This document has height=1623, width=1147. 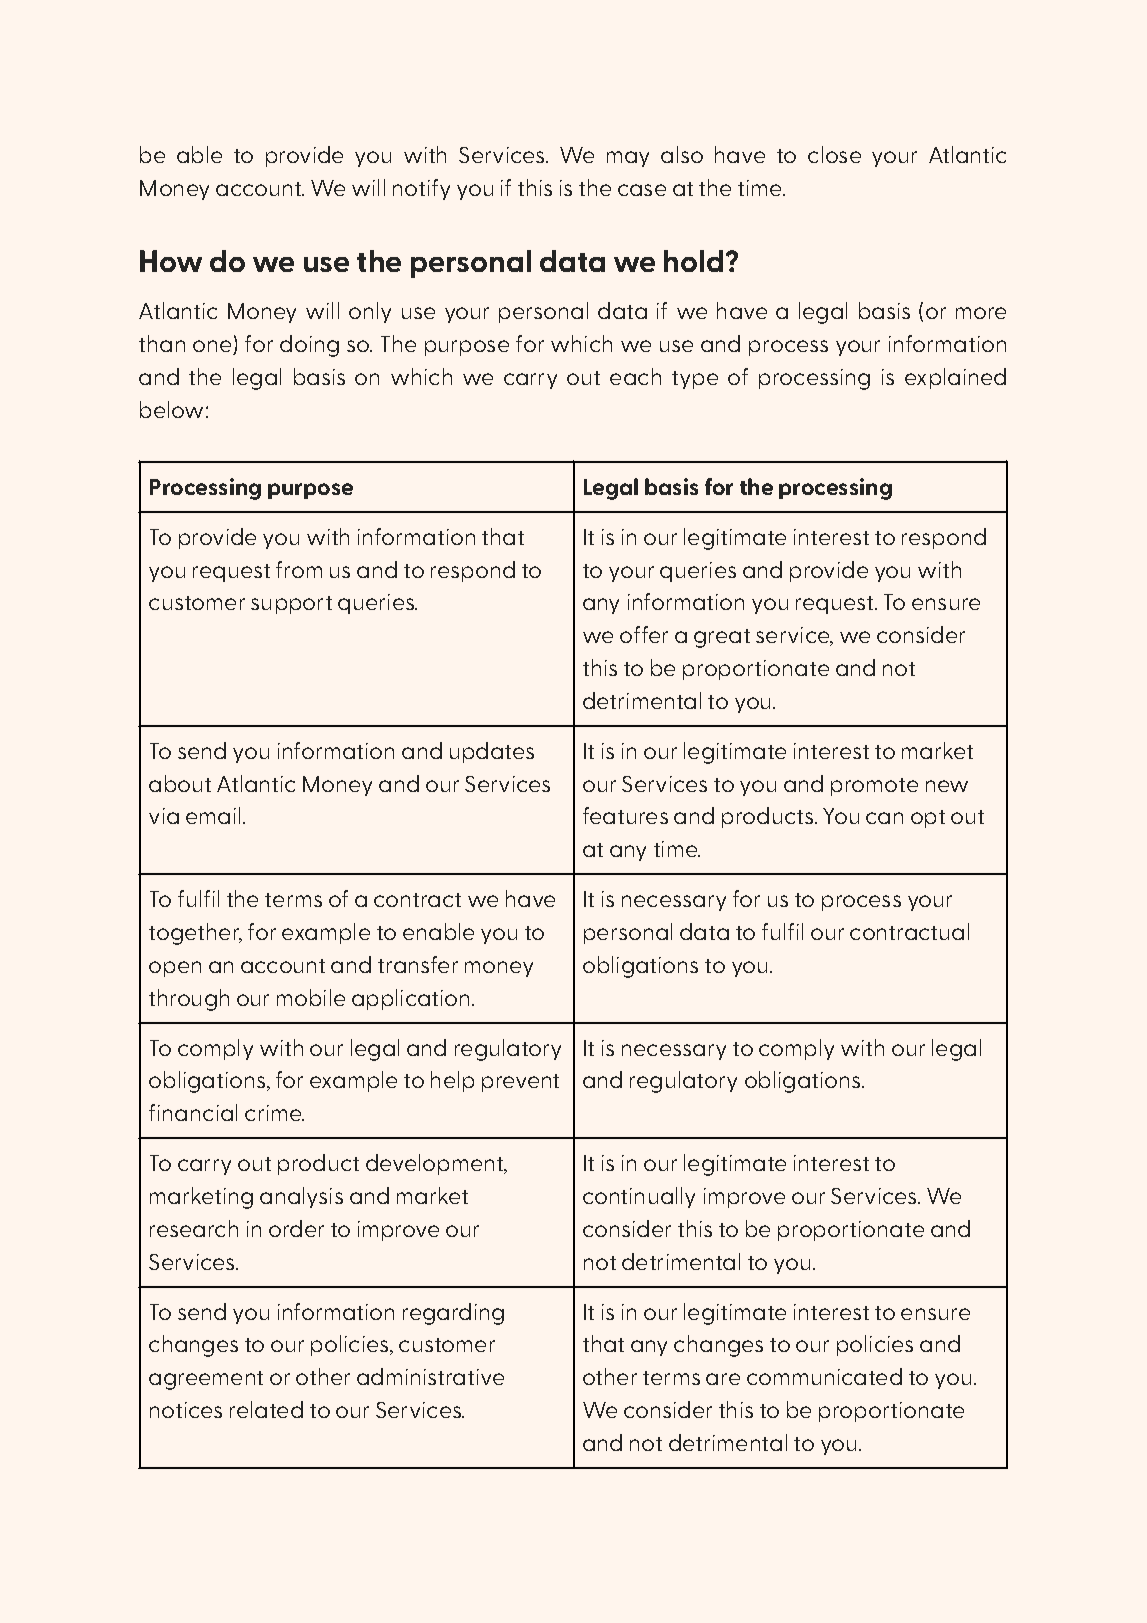 I want to click on promote, so click(x=874, y=787).
